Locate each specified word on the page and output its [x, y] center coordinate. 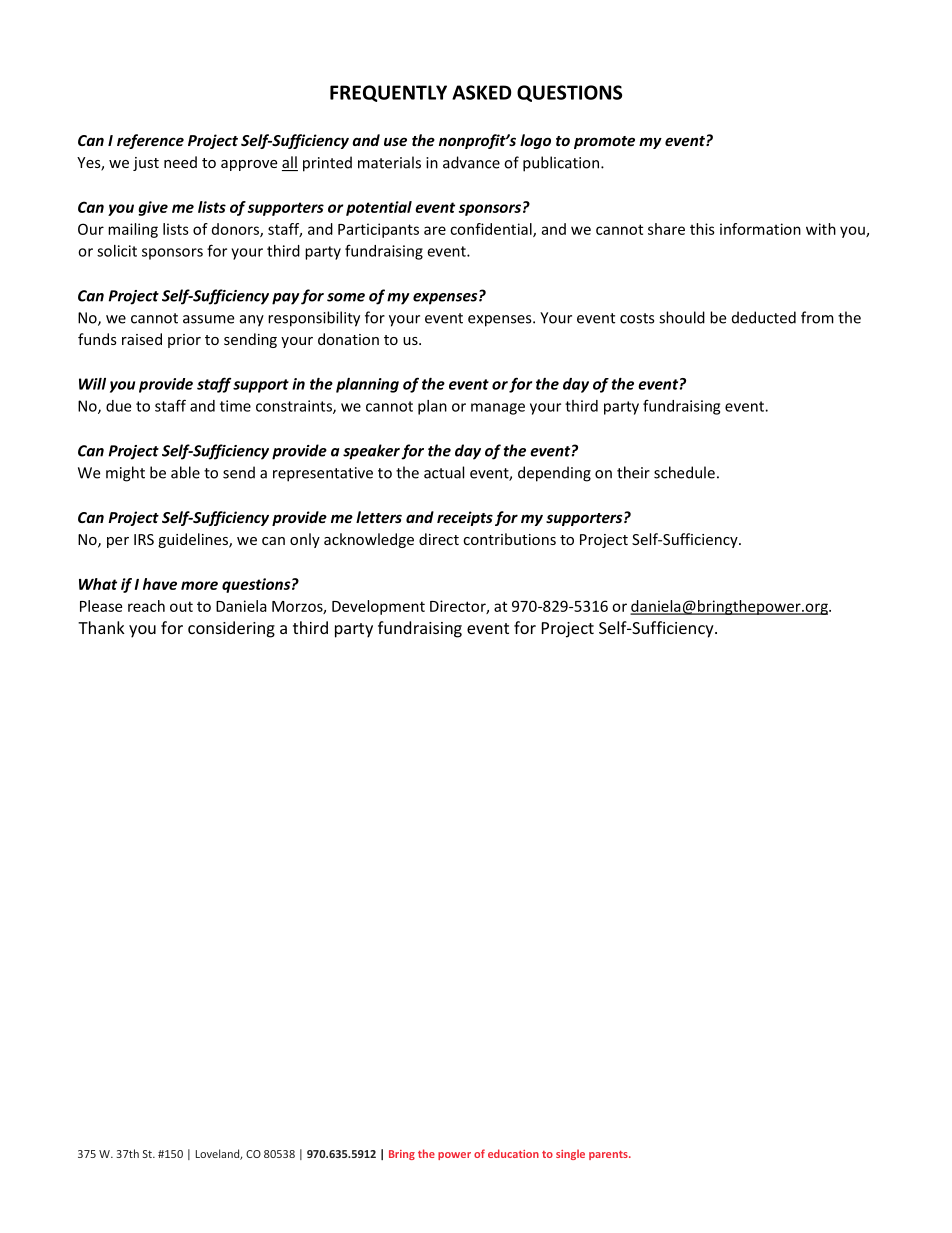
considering [231, 629]
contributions [509, 539]
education [513, 1153]
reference [150, 141]
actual [444, 472]
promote [604, 142]
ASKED [482, 92]
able [185, 472]
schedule [684, 472]
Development [378, 607]
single [570, 1154]
